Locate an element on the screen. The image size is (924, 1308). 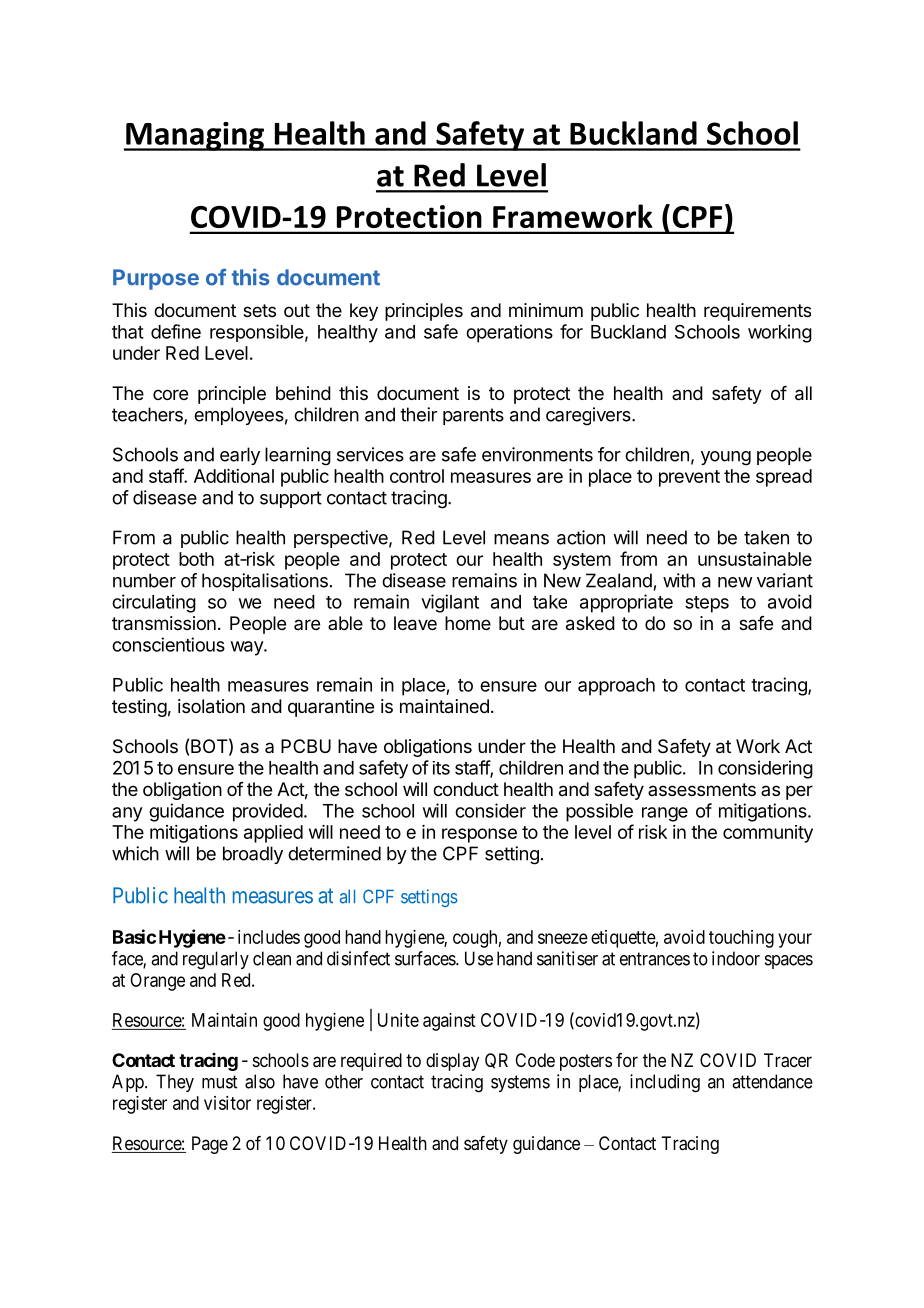
requirements is located at coordinates (757, 312).
